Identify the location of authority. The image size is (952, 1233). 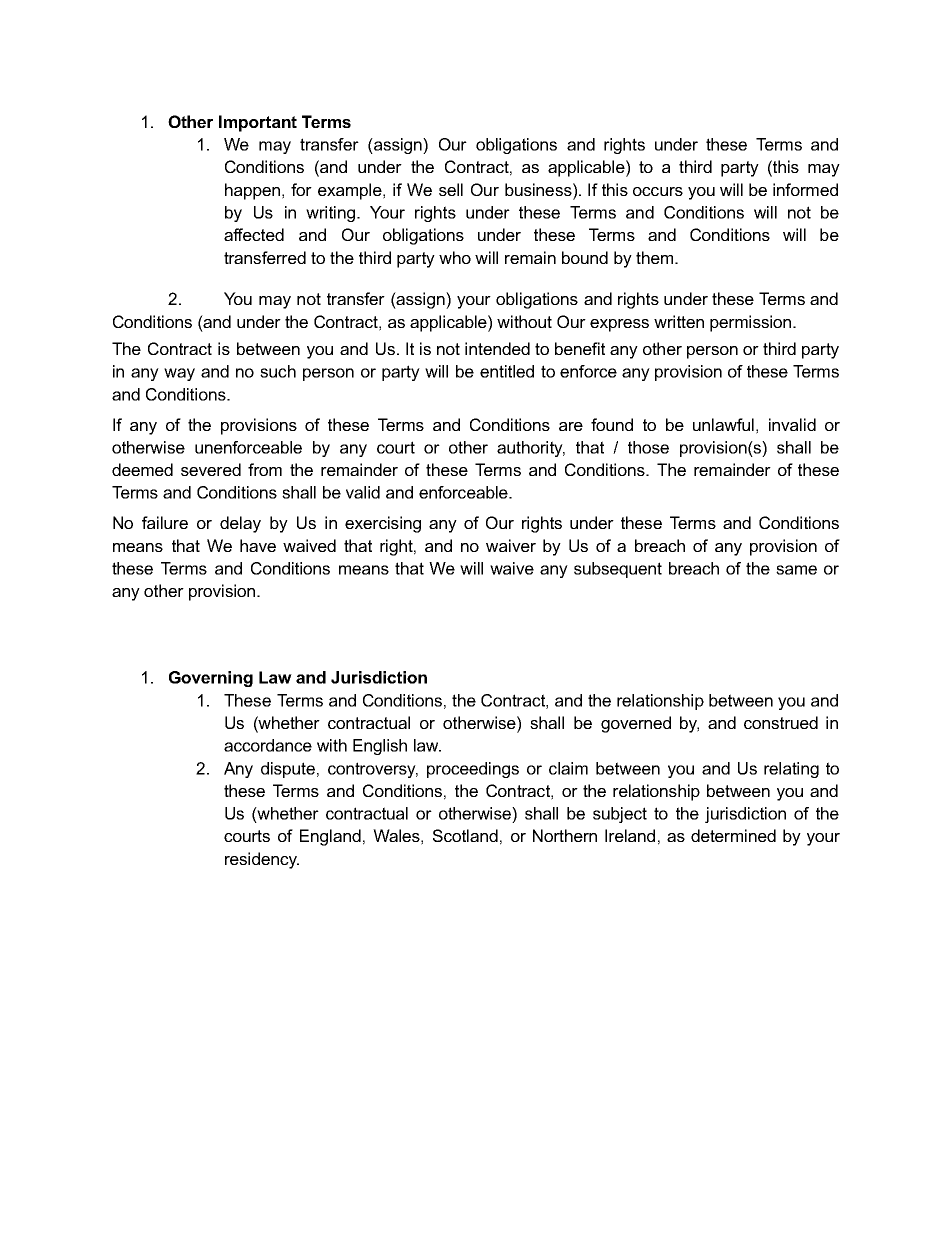
(531, 449).
